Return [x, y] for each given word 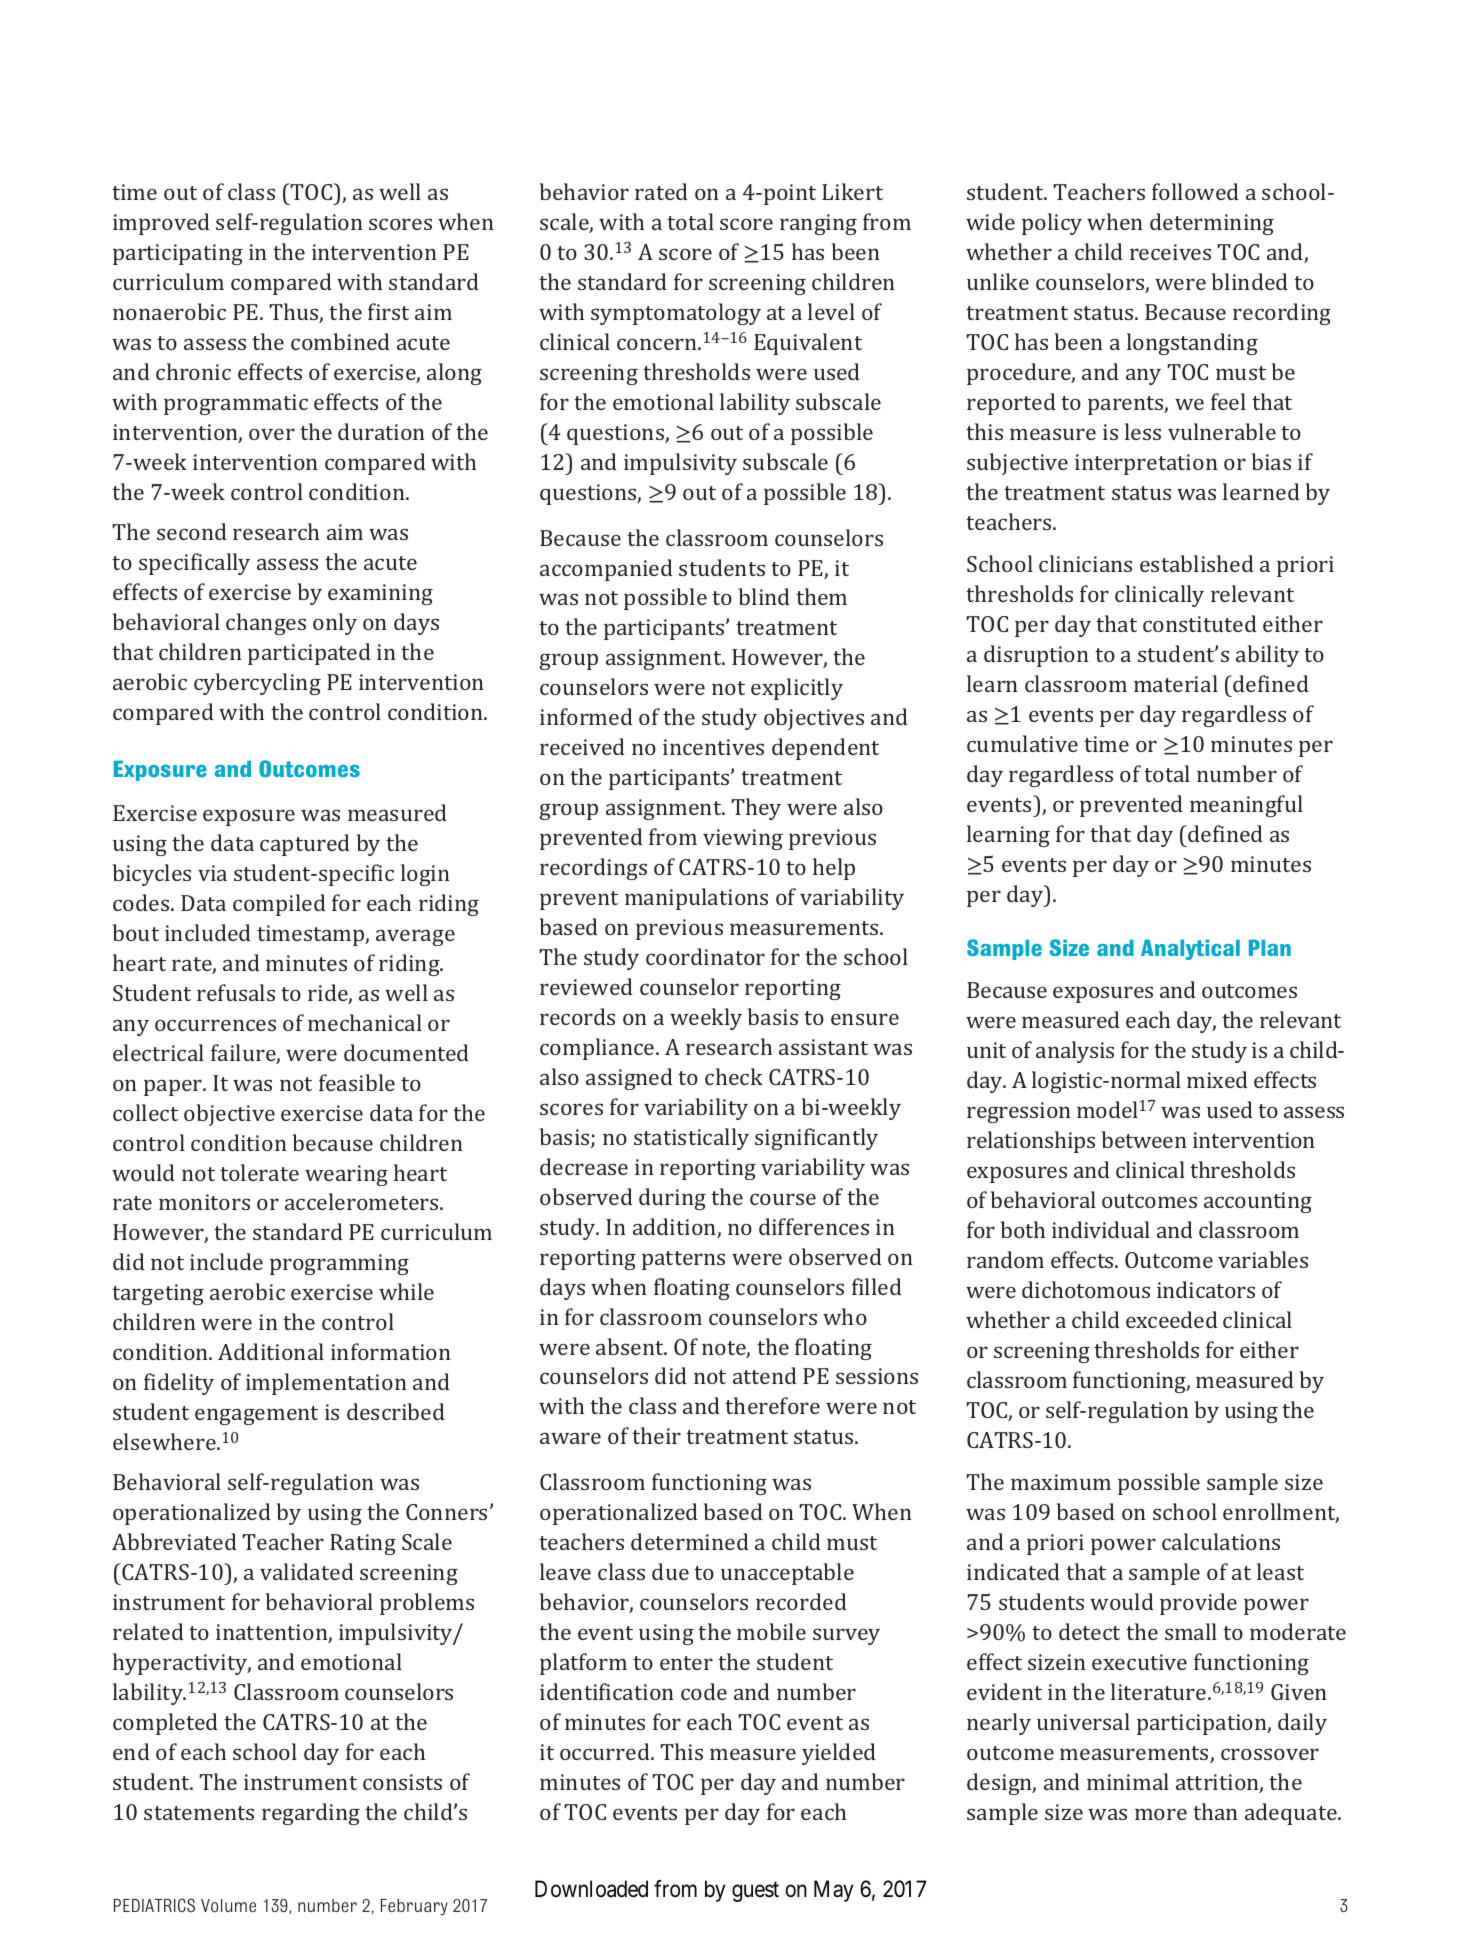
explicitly [797, 689]
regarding [311, 1814]
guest [755, 1892]
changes [266, 624]
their [656, 1435]
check [734, 1076]
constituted [1200, 623]
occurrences [215, 1025]
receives [1170, 252]
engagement [256, 1415]
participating [178, 254]
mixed [1217, 1079]
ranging [818, 224]
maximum [1061, 1482]
